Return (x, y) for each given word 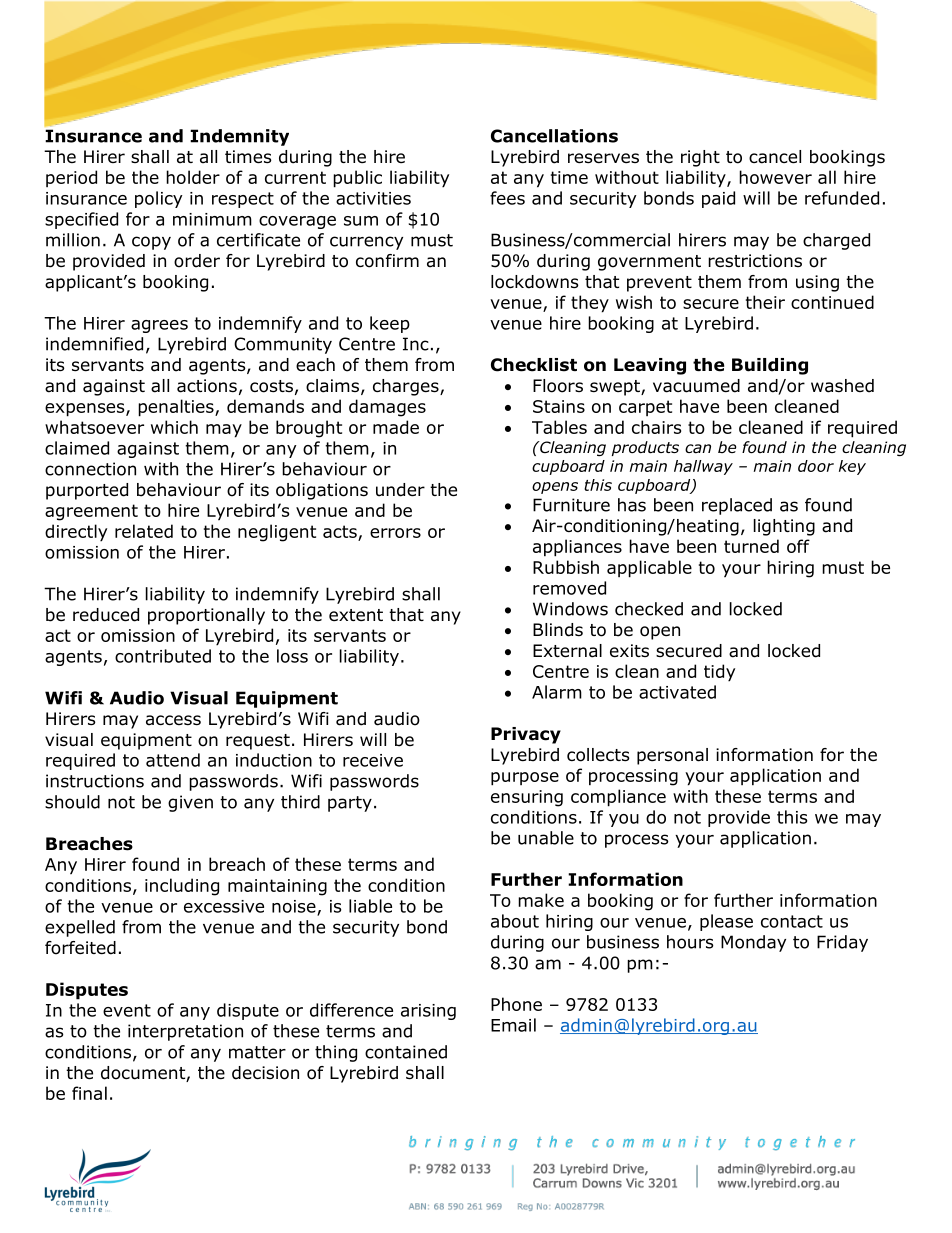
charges (407, 387)
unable (546, 838)
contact (792, 921)
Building (770, 366)
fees (507, 198)
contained (406, 1052)
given (190, 803)
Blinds (558, 630)
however (775, 177)
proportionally (206, 616)
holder (193, 177)
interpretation (185, 1032)
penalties (177, 408)
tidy (719, 673)
